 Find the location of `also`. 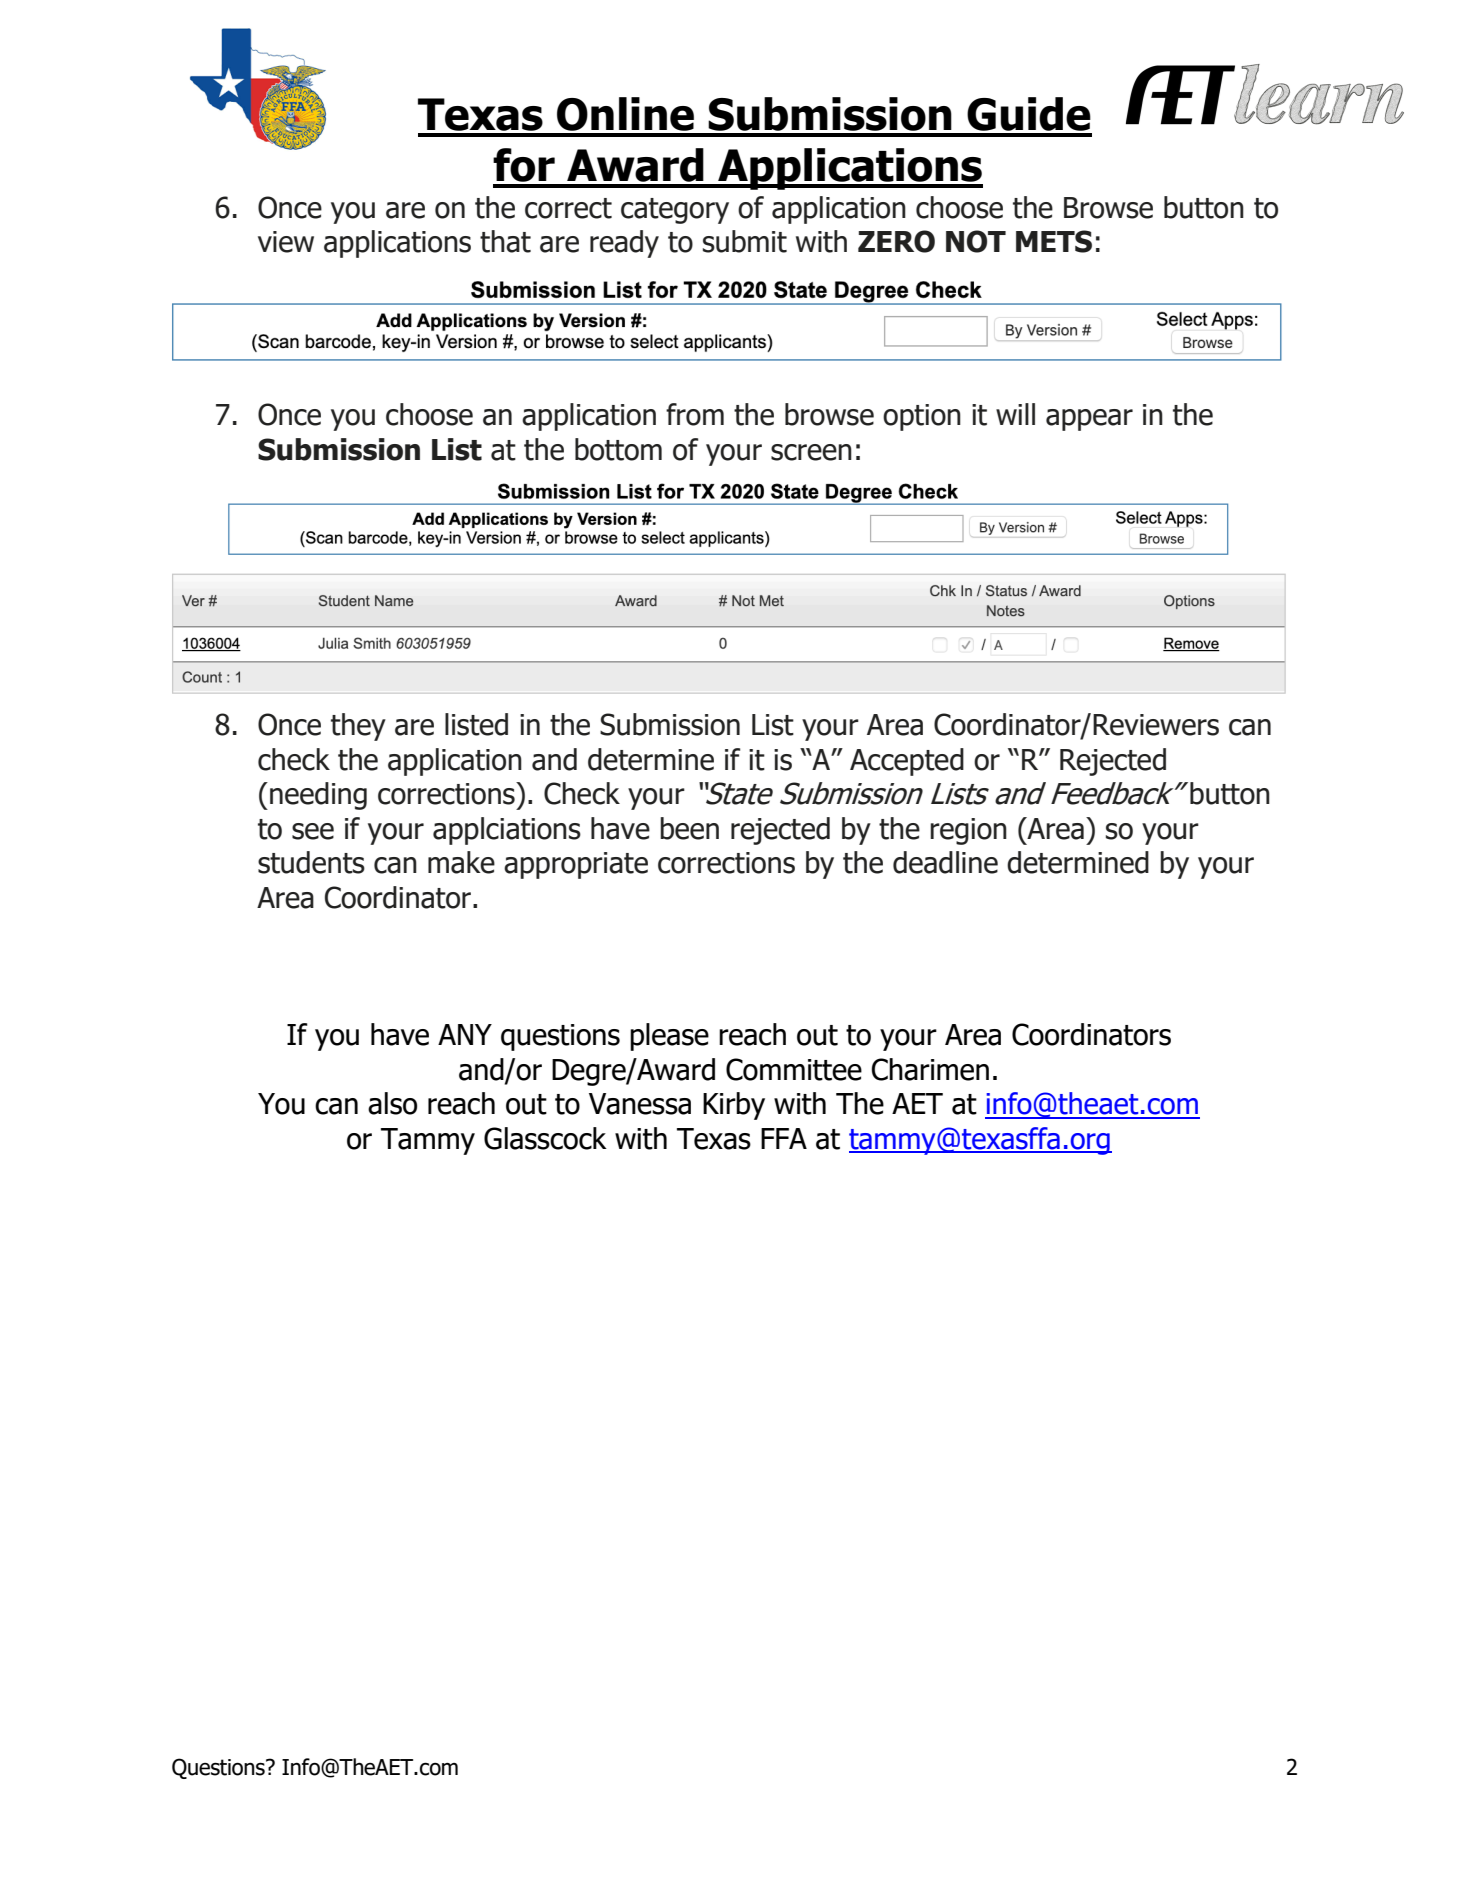

also is located at coordinates (392, 1103).
